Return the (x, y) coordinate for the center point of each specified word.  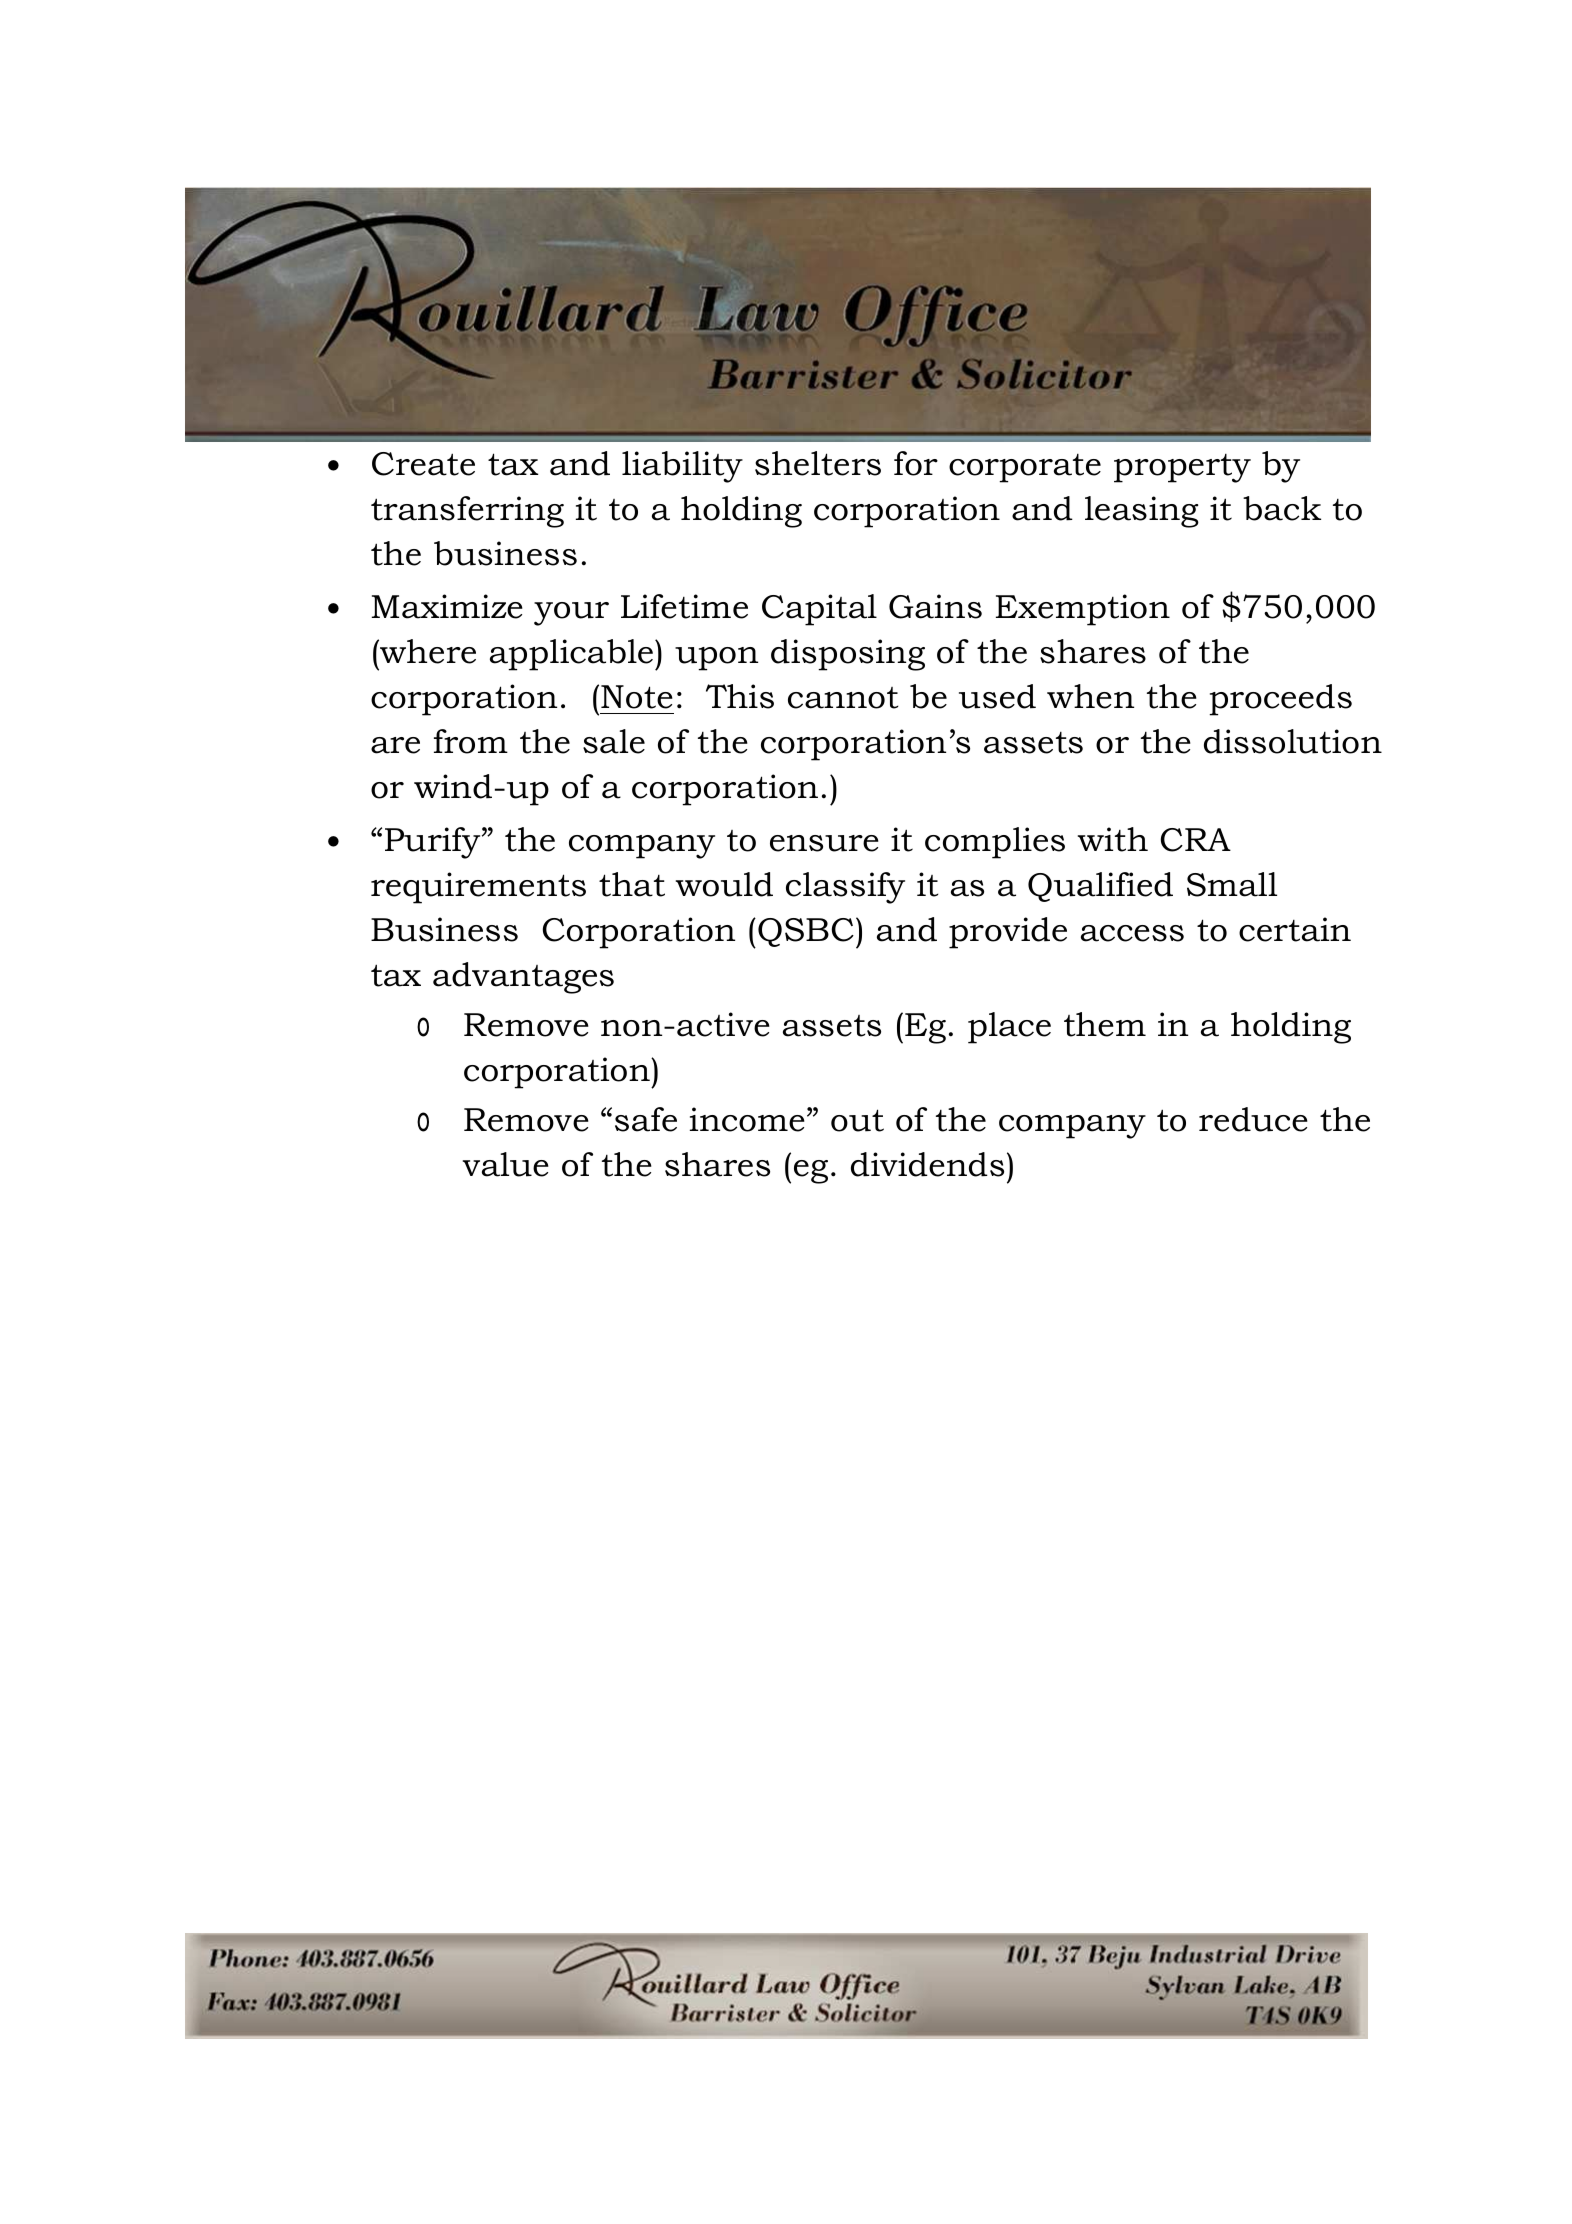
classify (845, 888)
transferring (467, 512)
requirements (478, 888)
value (506, 1164)
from (471, 741)
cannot (843, 698)
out (857, 1120)
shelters (818, 463)
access (1132, 933)
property (1182, 468)
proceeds (1280, 700)
